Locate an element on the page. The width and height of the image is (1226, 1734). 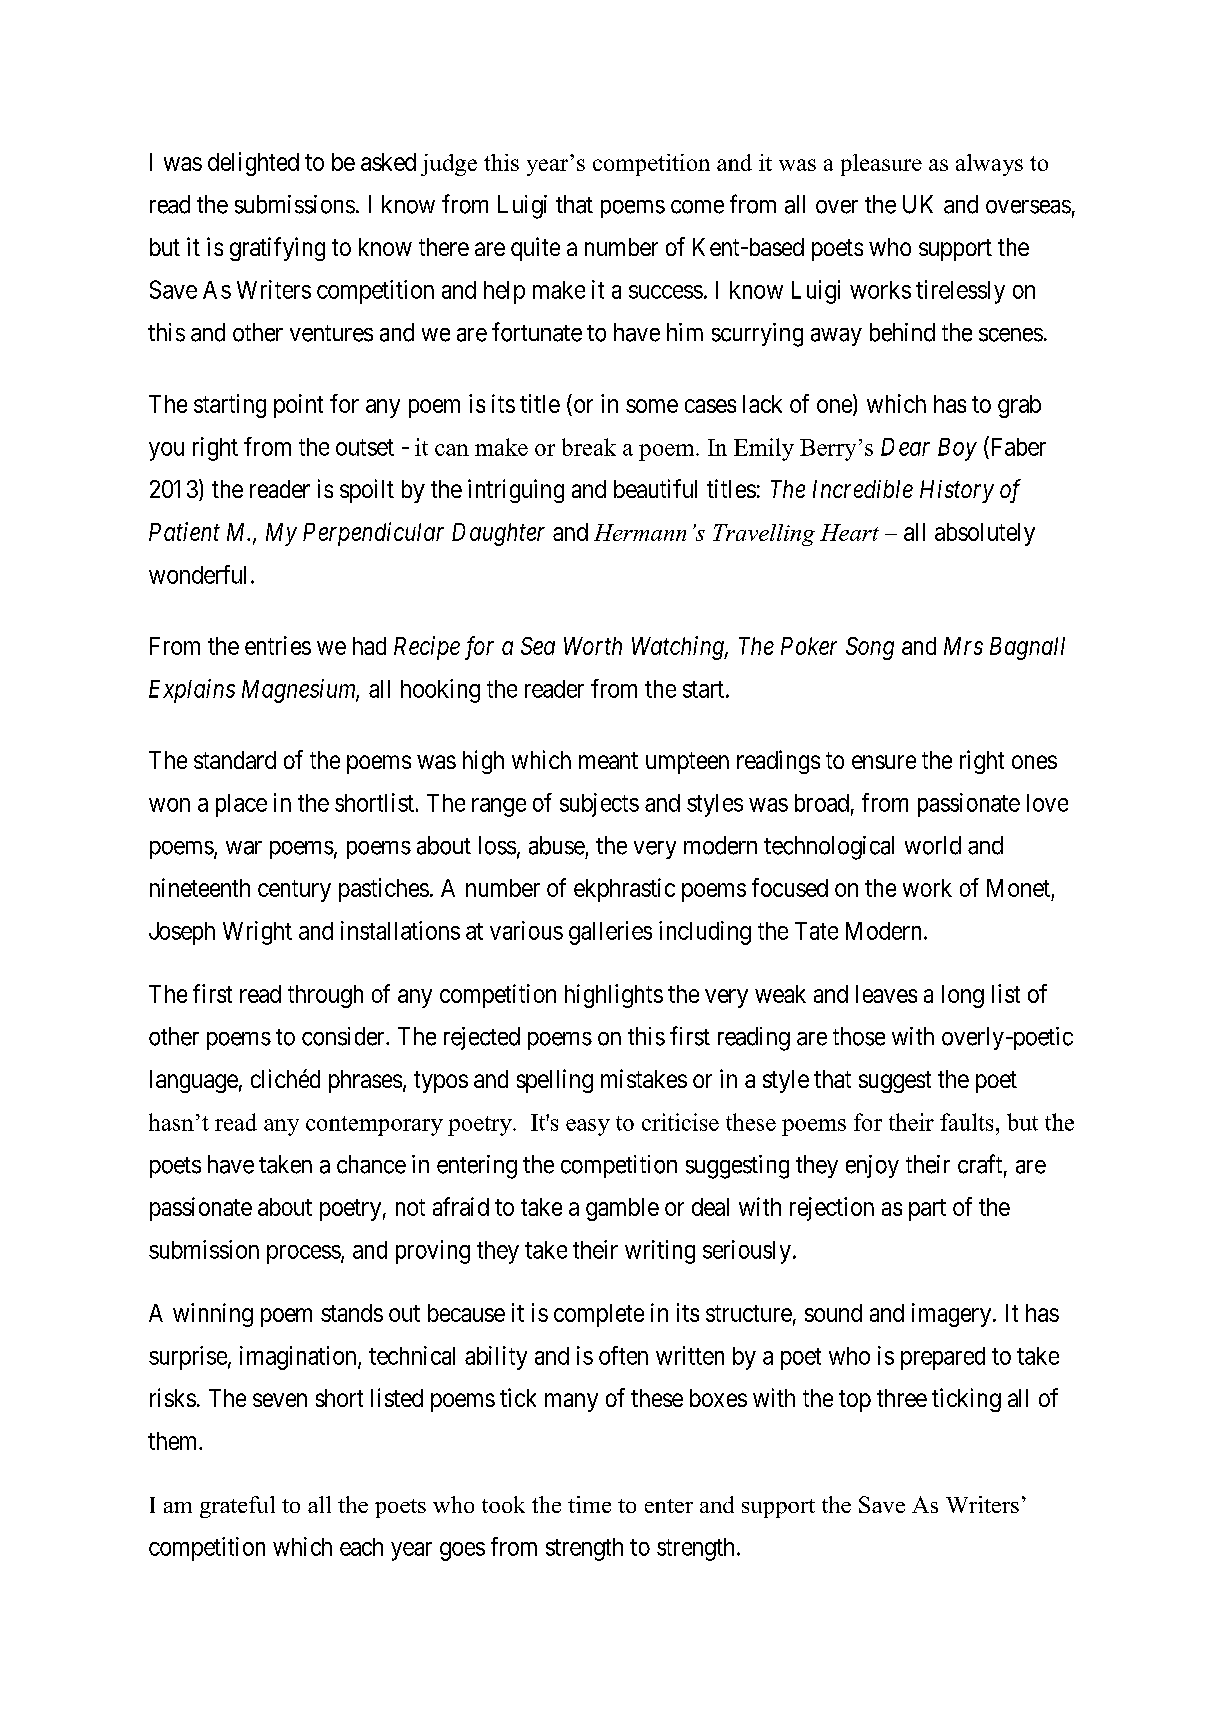
grateful is located at coordinates (237, 1507).
